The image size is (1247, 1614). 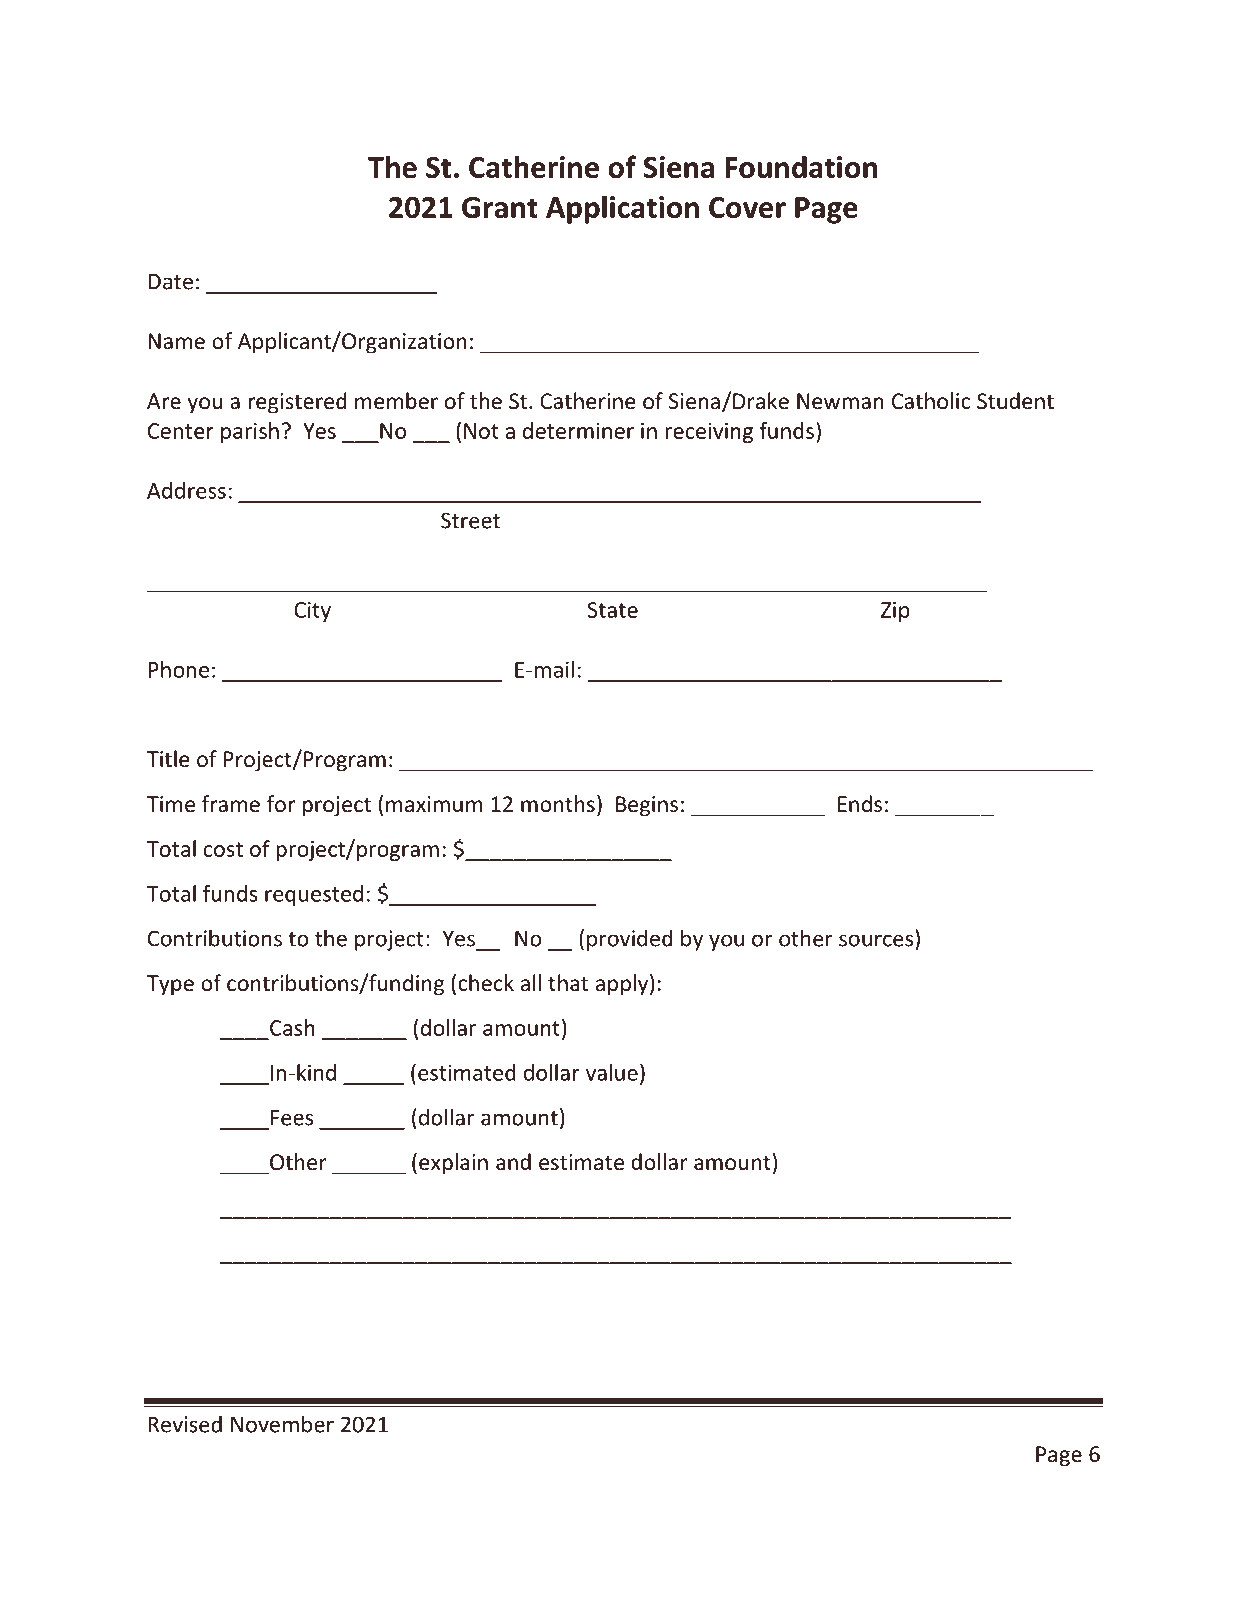 What do you see at coordinates (513, 1161) in the screenshot?
I see `and` at bounding box center [513, 1161].
